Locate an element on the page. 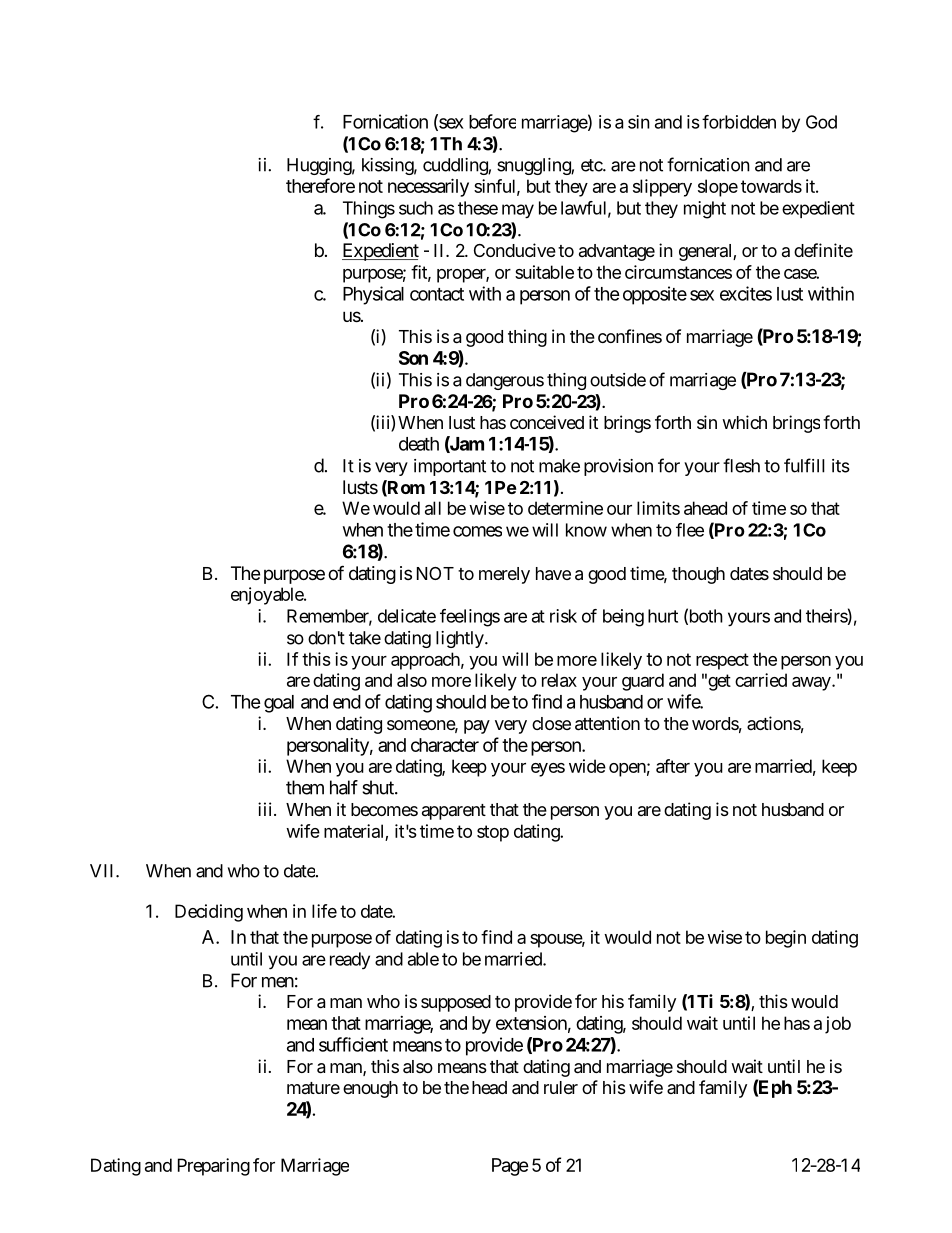 The height and width of the document is (1233, 952). forbidden is located at coordinates (739, 122).
